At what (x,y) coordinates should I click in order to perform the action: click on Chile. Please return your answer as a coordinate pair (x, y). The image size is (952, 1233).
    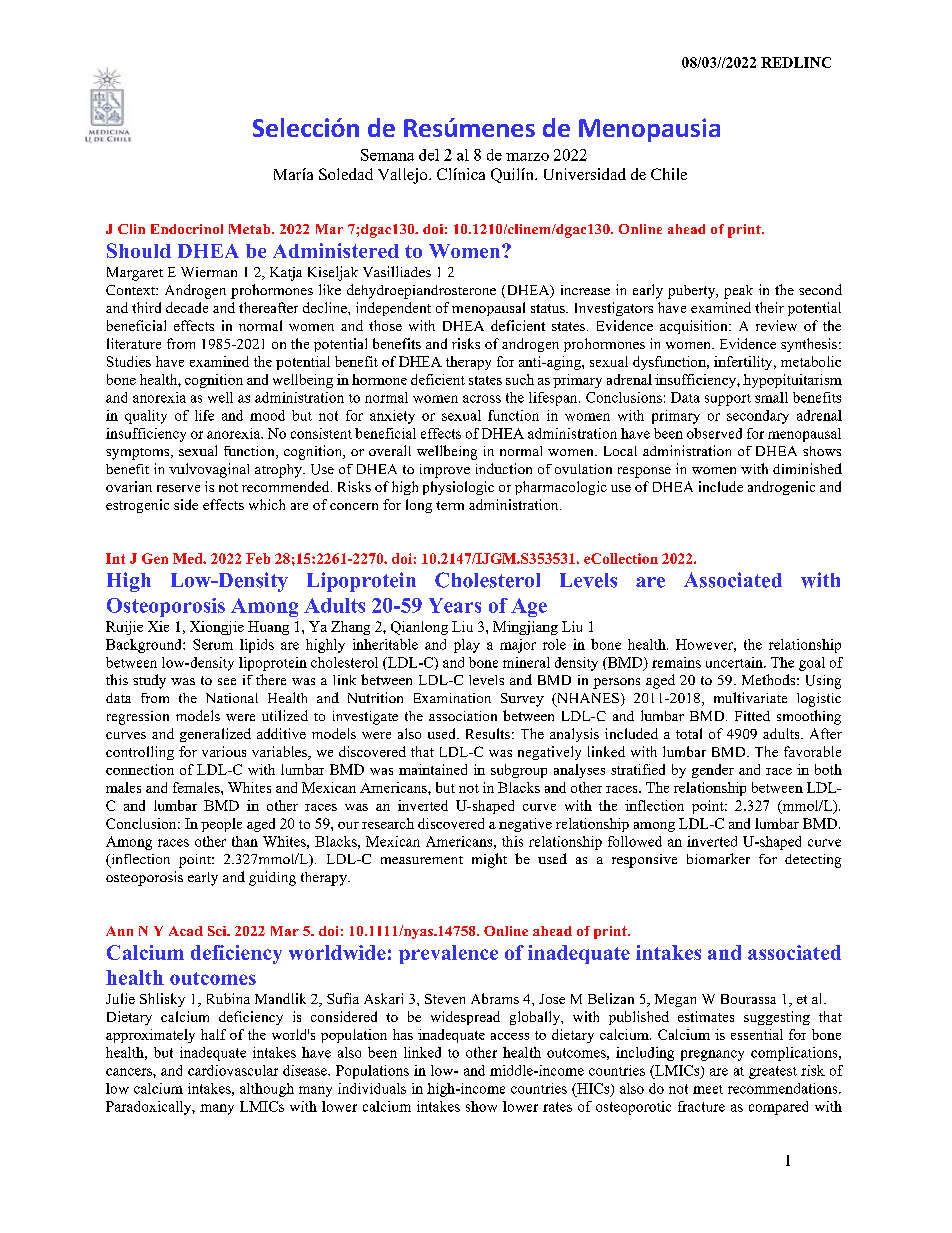
    Looking at the image, I should click on (669, 174).
